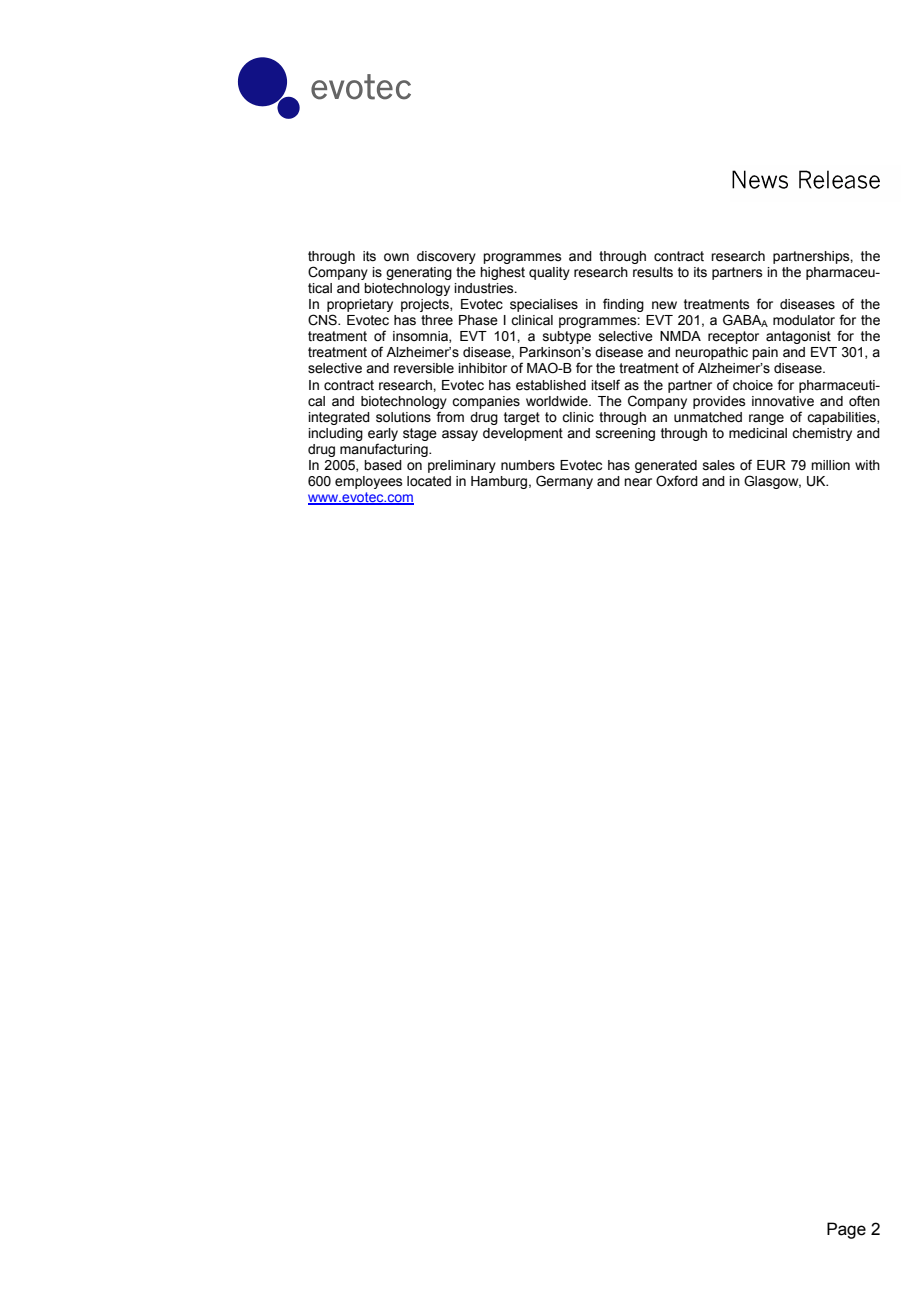  Describe the element at coordinates (638, 482) in the document. I see `near` at that location.
